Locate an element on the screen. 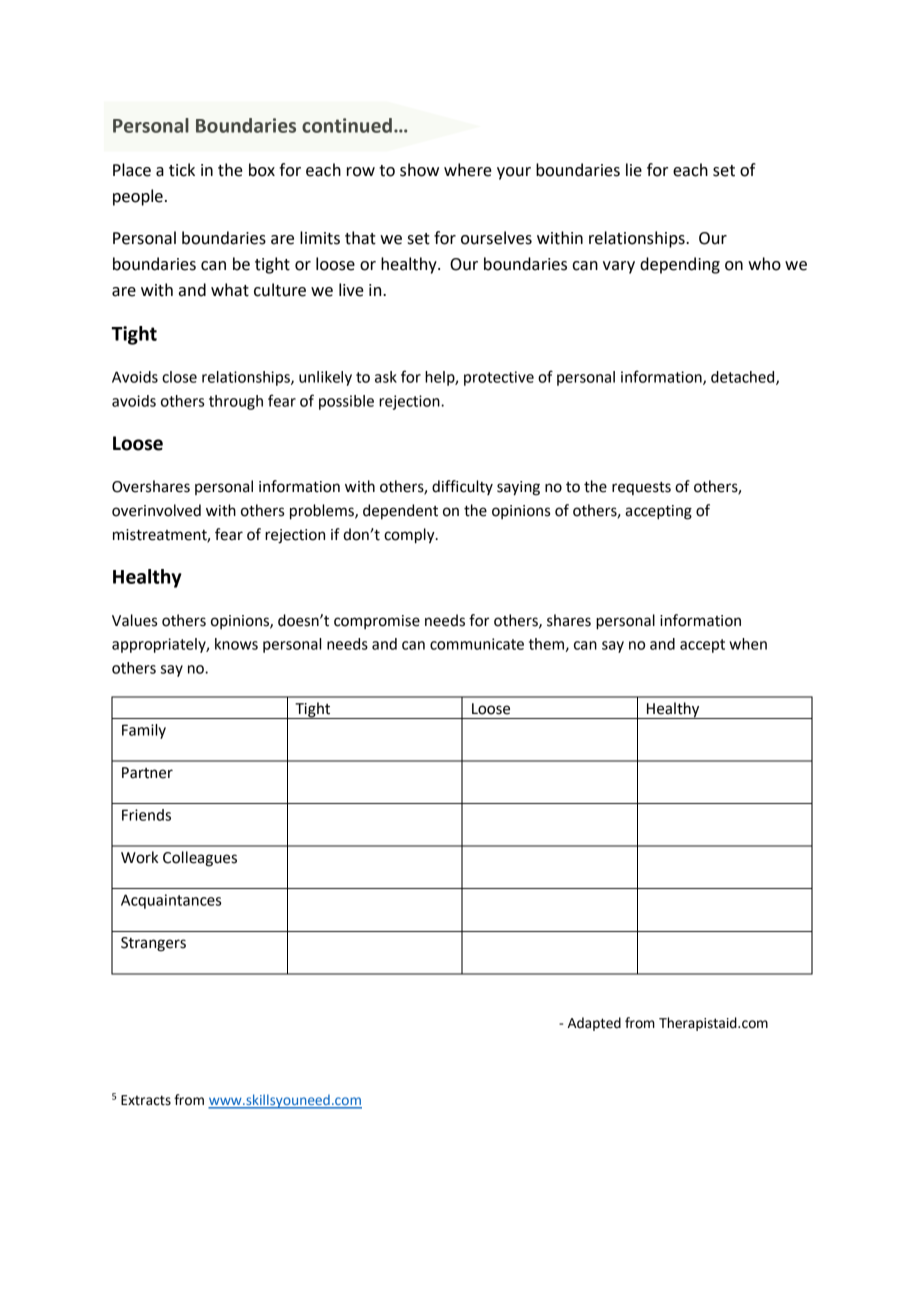 The image size is (924, 1308). Extracts is located at coordinates (146, 1100).
